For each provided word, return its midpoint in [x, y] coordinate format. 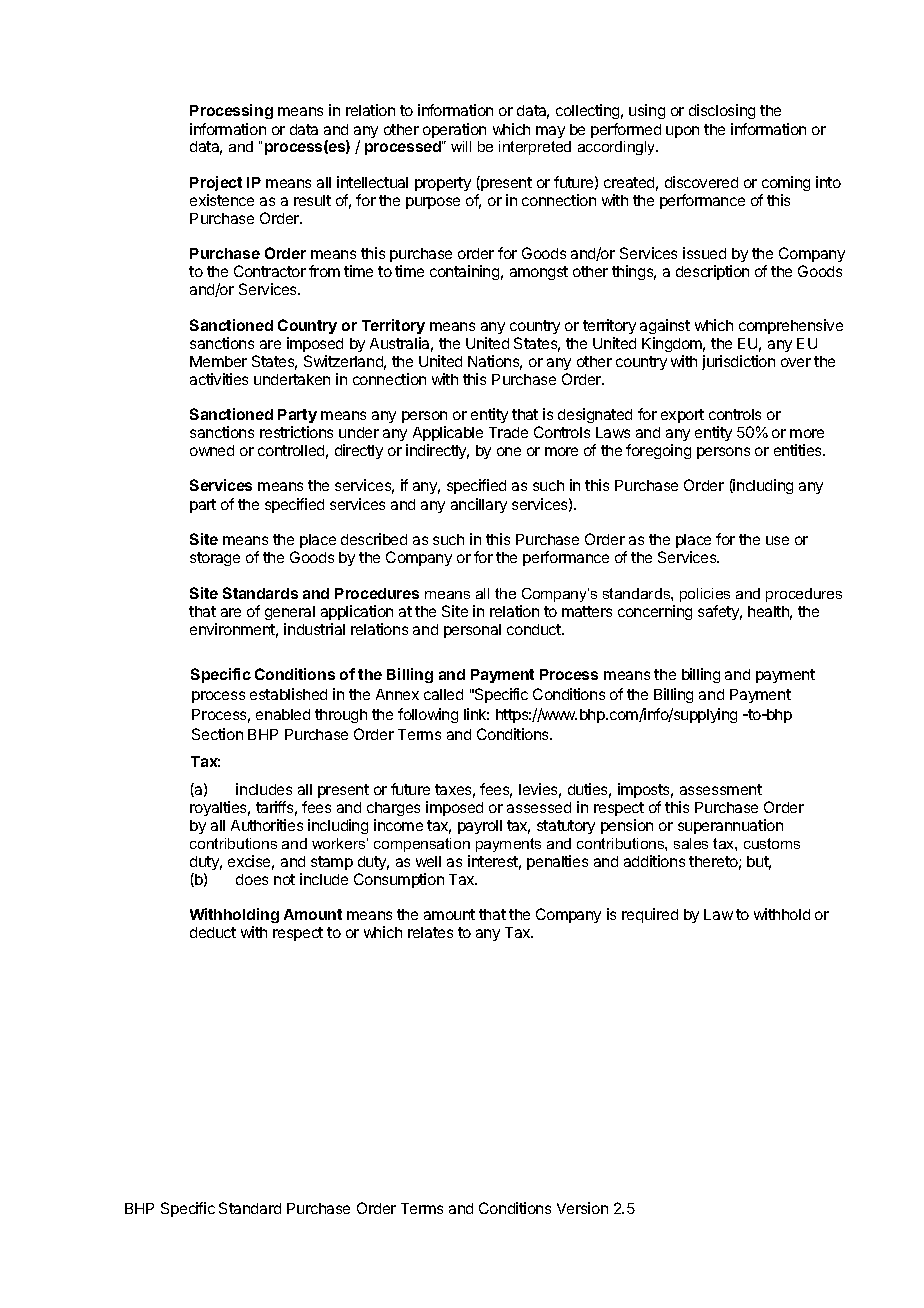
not [284, 879]
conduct [535, 629]
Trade [508, 432]
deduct [213, 932]
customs [772, 843]
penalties [557, 862]
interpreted [535, 148]
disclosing [722, 111]
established [288, 694]
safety [720, 612]
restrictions [296, 432]
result [312, 200]
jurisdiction [738, 362]
